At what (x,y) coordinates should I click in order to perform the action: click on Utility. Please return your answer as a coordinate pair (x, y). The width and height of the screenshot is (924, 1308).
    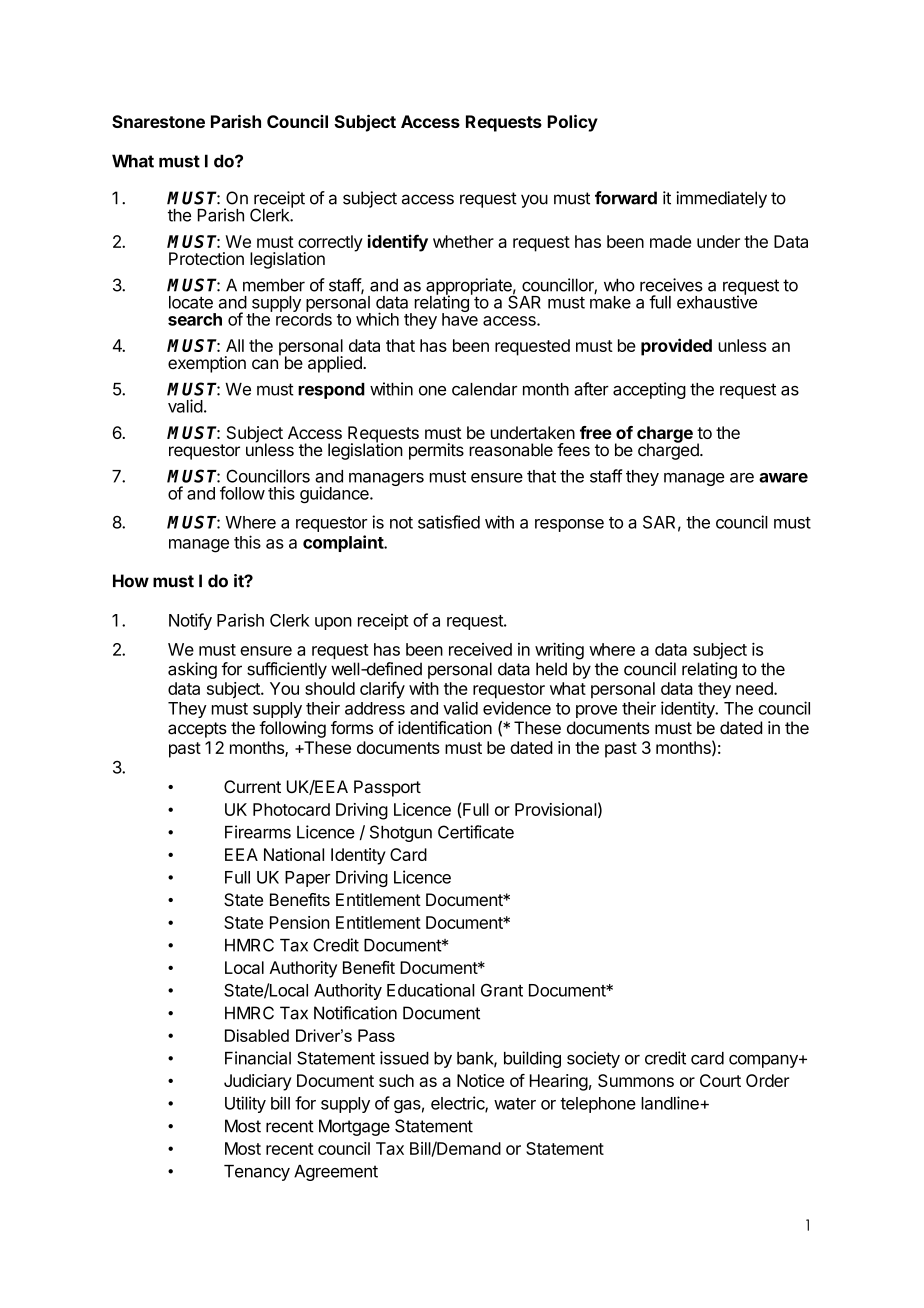
    Looking at the image, I should click on (245, 1104).
